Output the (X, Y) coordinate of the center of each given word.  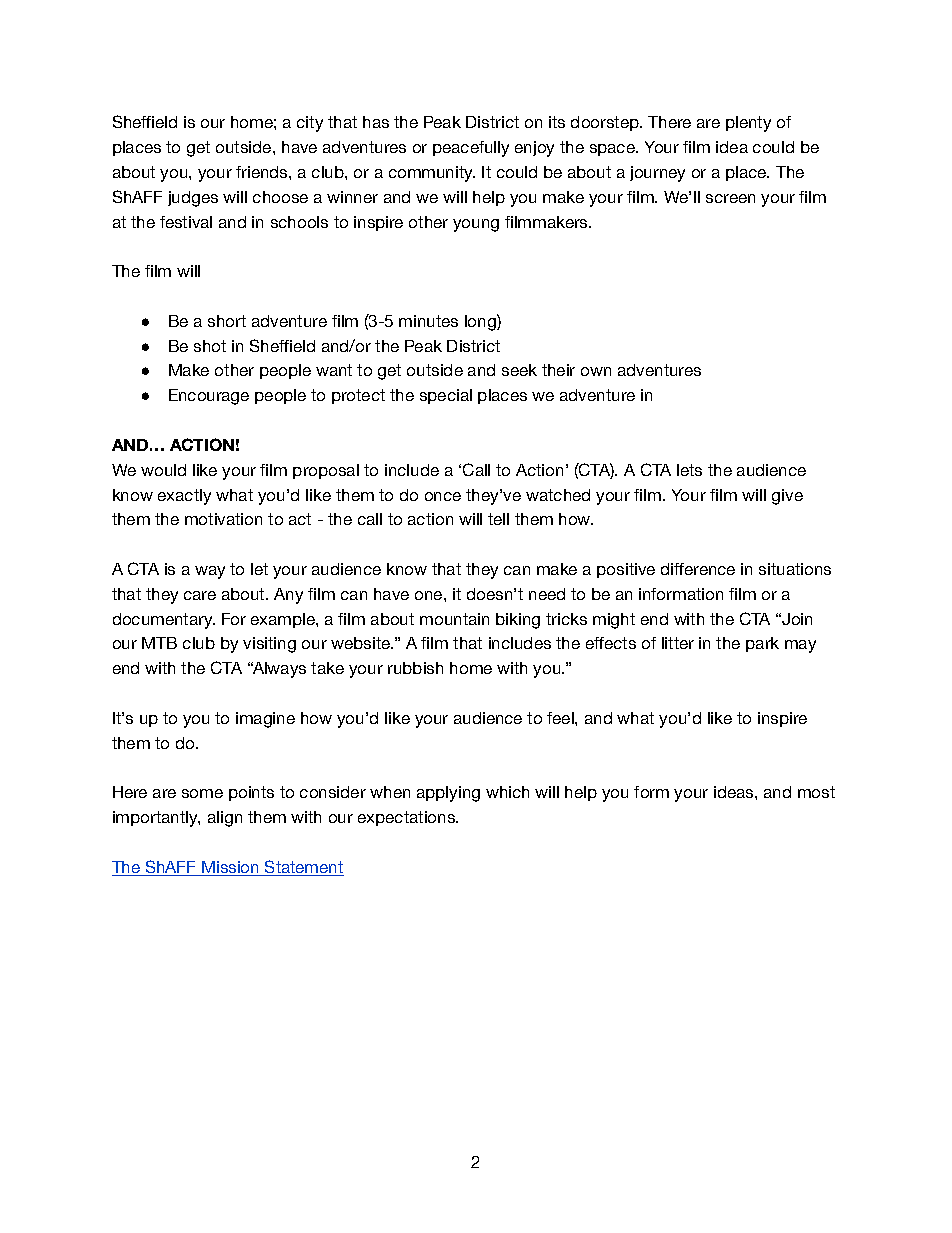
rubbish (415, 668)
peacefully (471, 149)
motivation (223, 519)
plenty (748, 124)
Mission (231, 868)
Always (278, 670)
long (481, 322)
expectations (408, 818)
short (227, 321)
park (762, 644)
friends (263, 172)
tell (498, 519)
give (787, 497)
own (596, 371)
